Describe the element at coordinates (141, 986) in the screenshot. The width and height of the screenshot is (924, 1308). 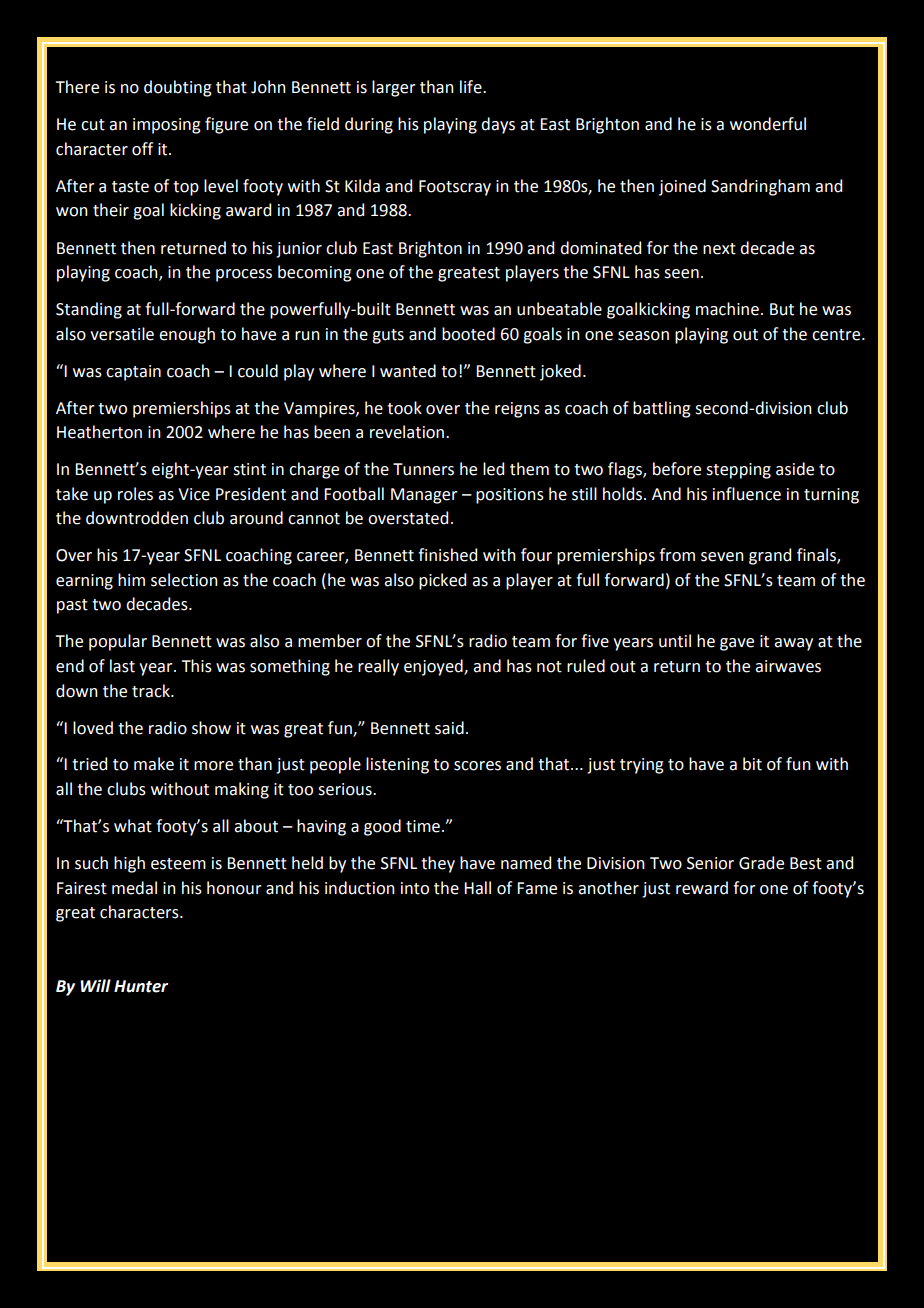
I see `Hunter` at that location.
